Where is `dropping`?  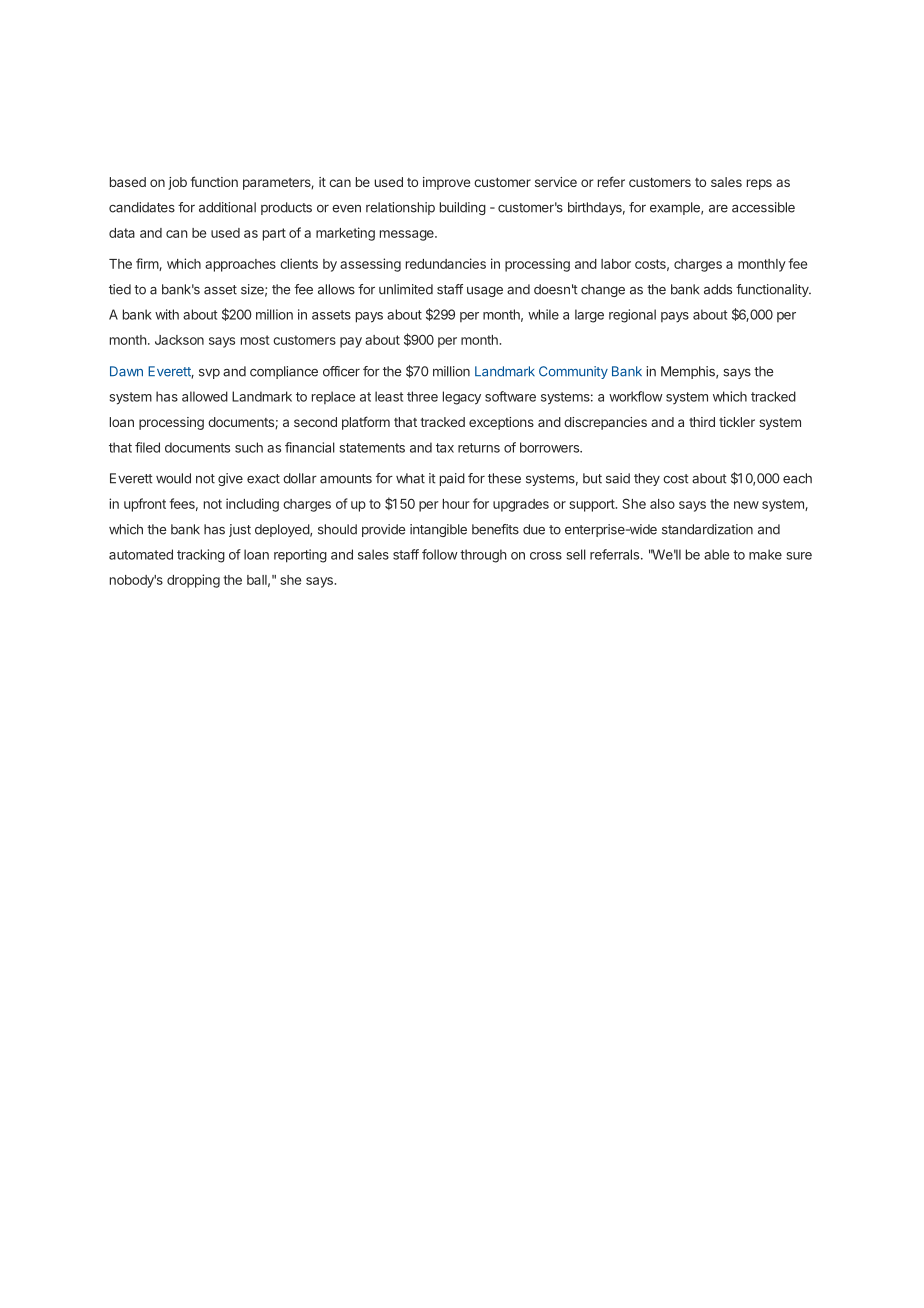 dropping is located at coordinates (193, 581).
